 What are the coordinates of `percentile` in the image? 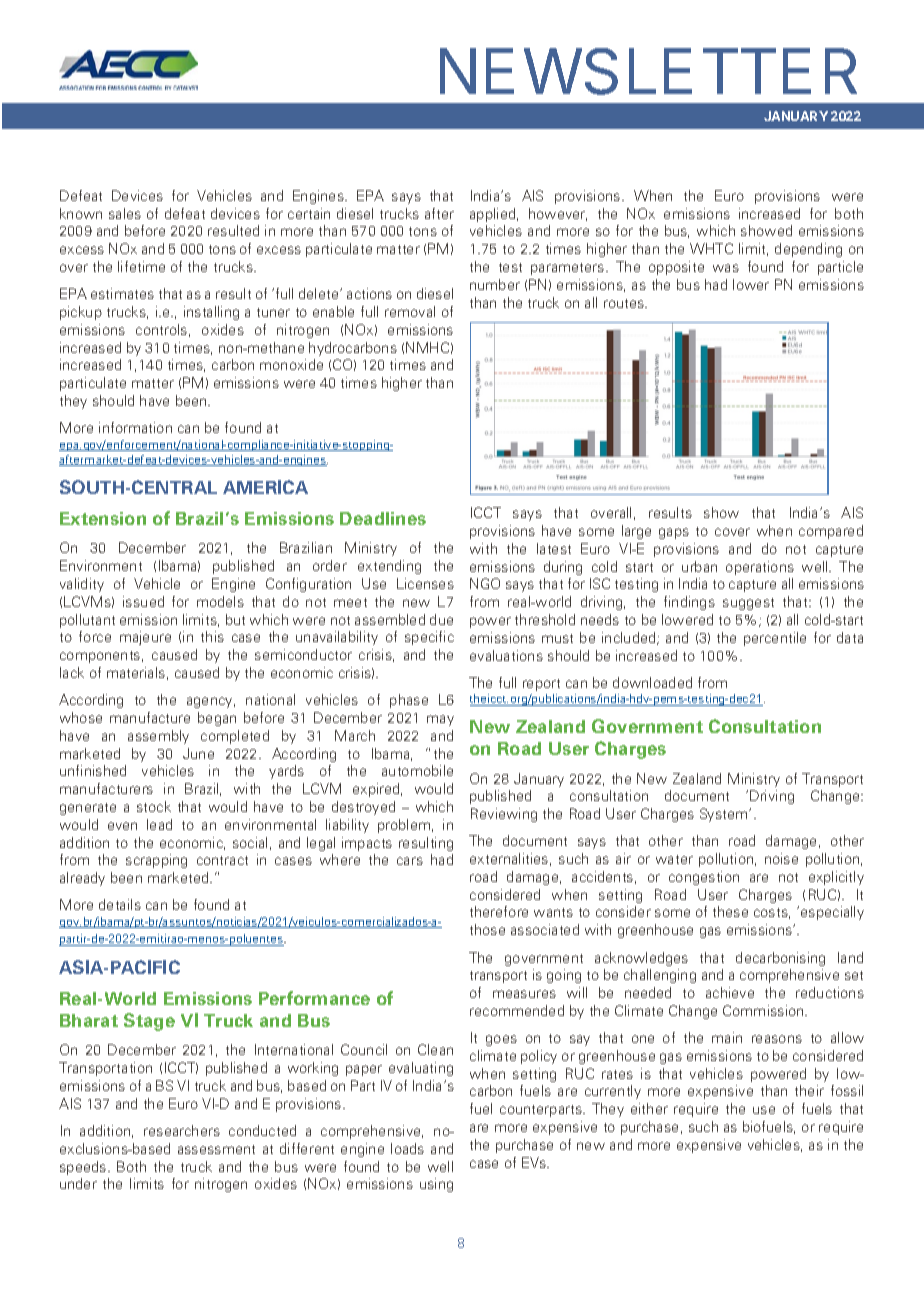 It's located at (775, 639).
